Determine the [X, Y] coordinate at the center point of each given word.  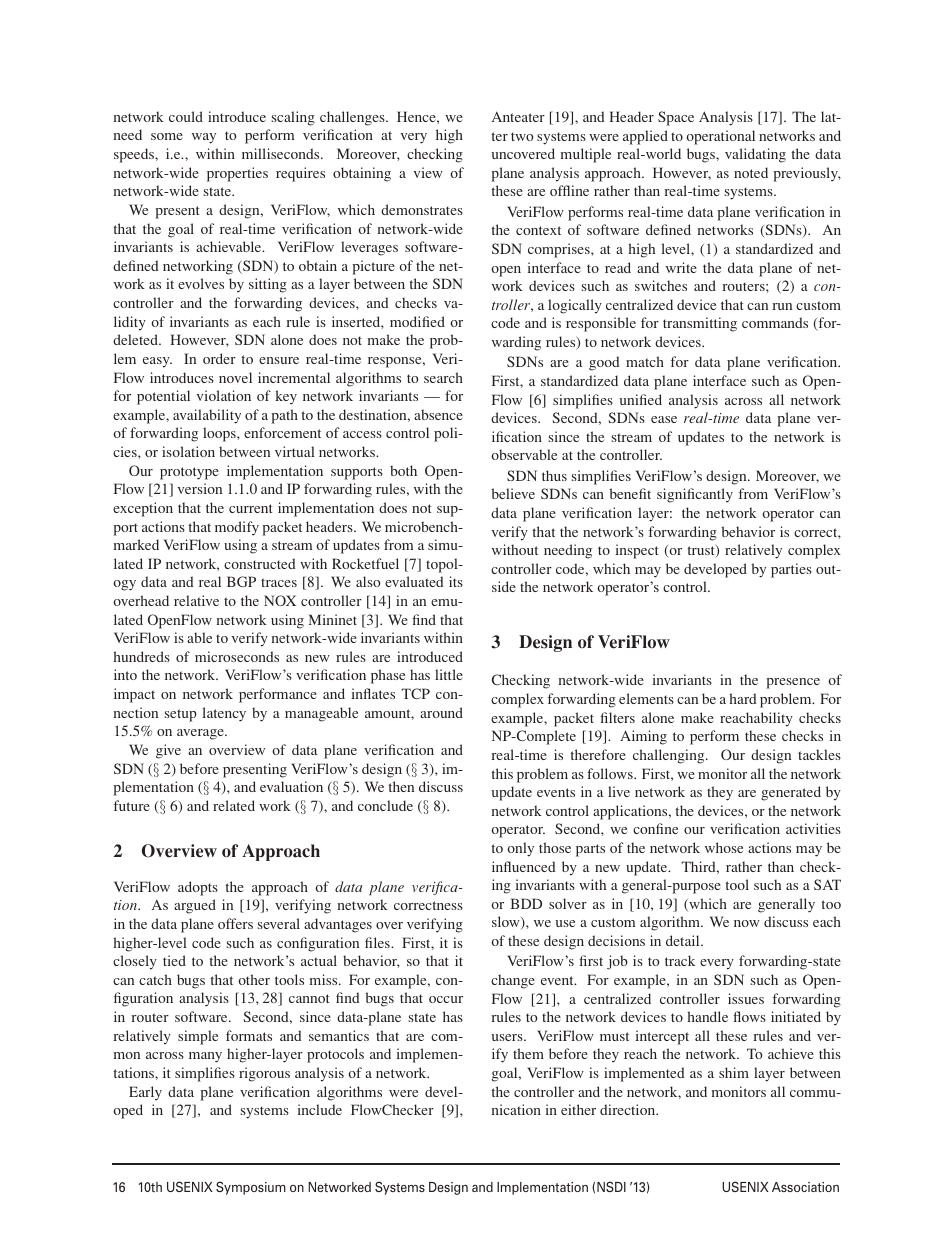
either [578, 1109]
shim [734, 1072]
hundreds [141, 656]
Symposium [251, 1188]
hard [743, 698]
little [449, 674]
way [204, 138]
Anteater [518, 116]
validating [755, 155]
